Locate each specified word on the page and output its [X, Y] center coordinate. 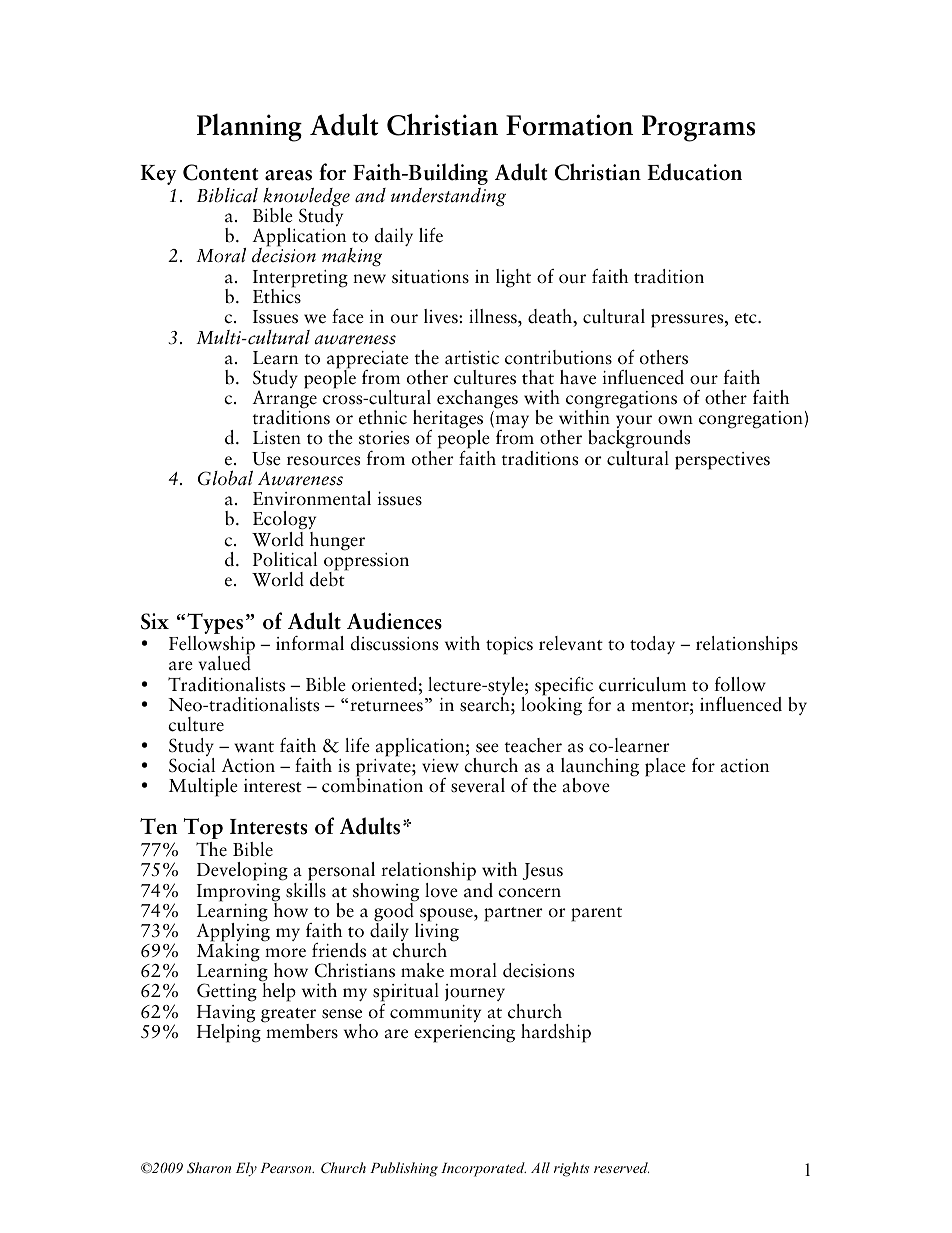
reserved [621, 1167]
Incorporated [483, 1169]
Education [694, 172]
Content [220, 172]
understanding [448, 197]
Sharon [209, 1168]
